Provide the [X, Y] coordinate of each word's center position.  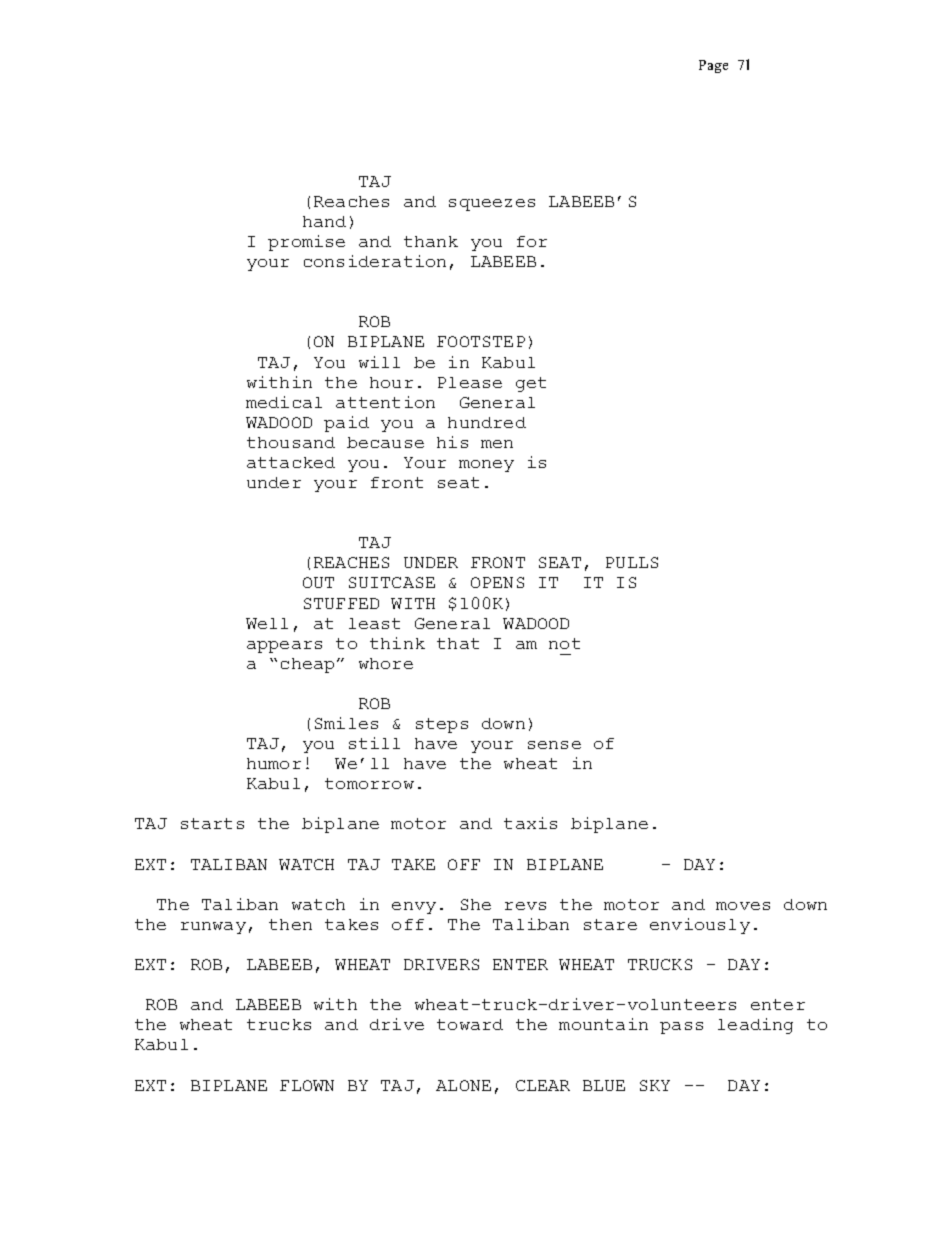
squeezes [492, 205]
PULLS [632, 562]
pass [681, 1028]
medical [284, 402]
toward [470, 1024]
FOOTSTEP [481, 341]
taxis [530, 823]
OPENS [497, 582]
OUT [318, 582]
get [531, 384]
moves [743, 906]
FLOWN [307, 1085]
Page [713, 66]
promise [306, 243]
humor [274, 763]
